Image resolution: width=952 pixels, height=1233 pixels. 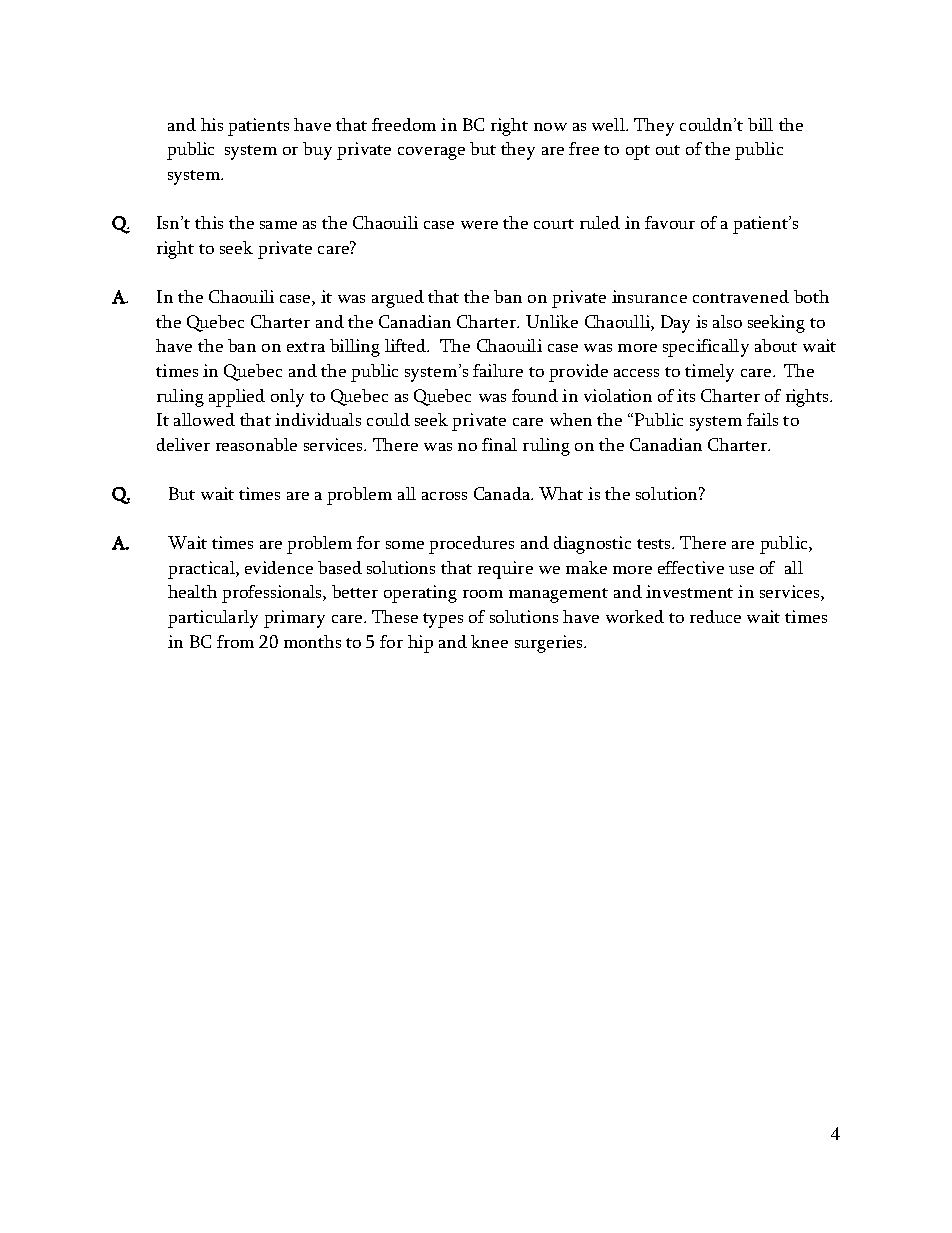 I want to click on contravened, so click(x=741, y=296).
